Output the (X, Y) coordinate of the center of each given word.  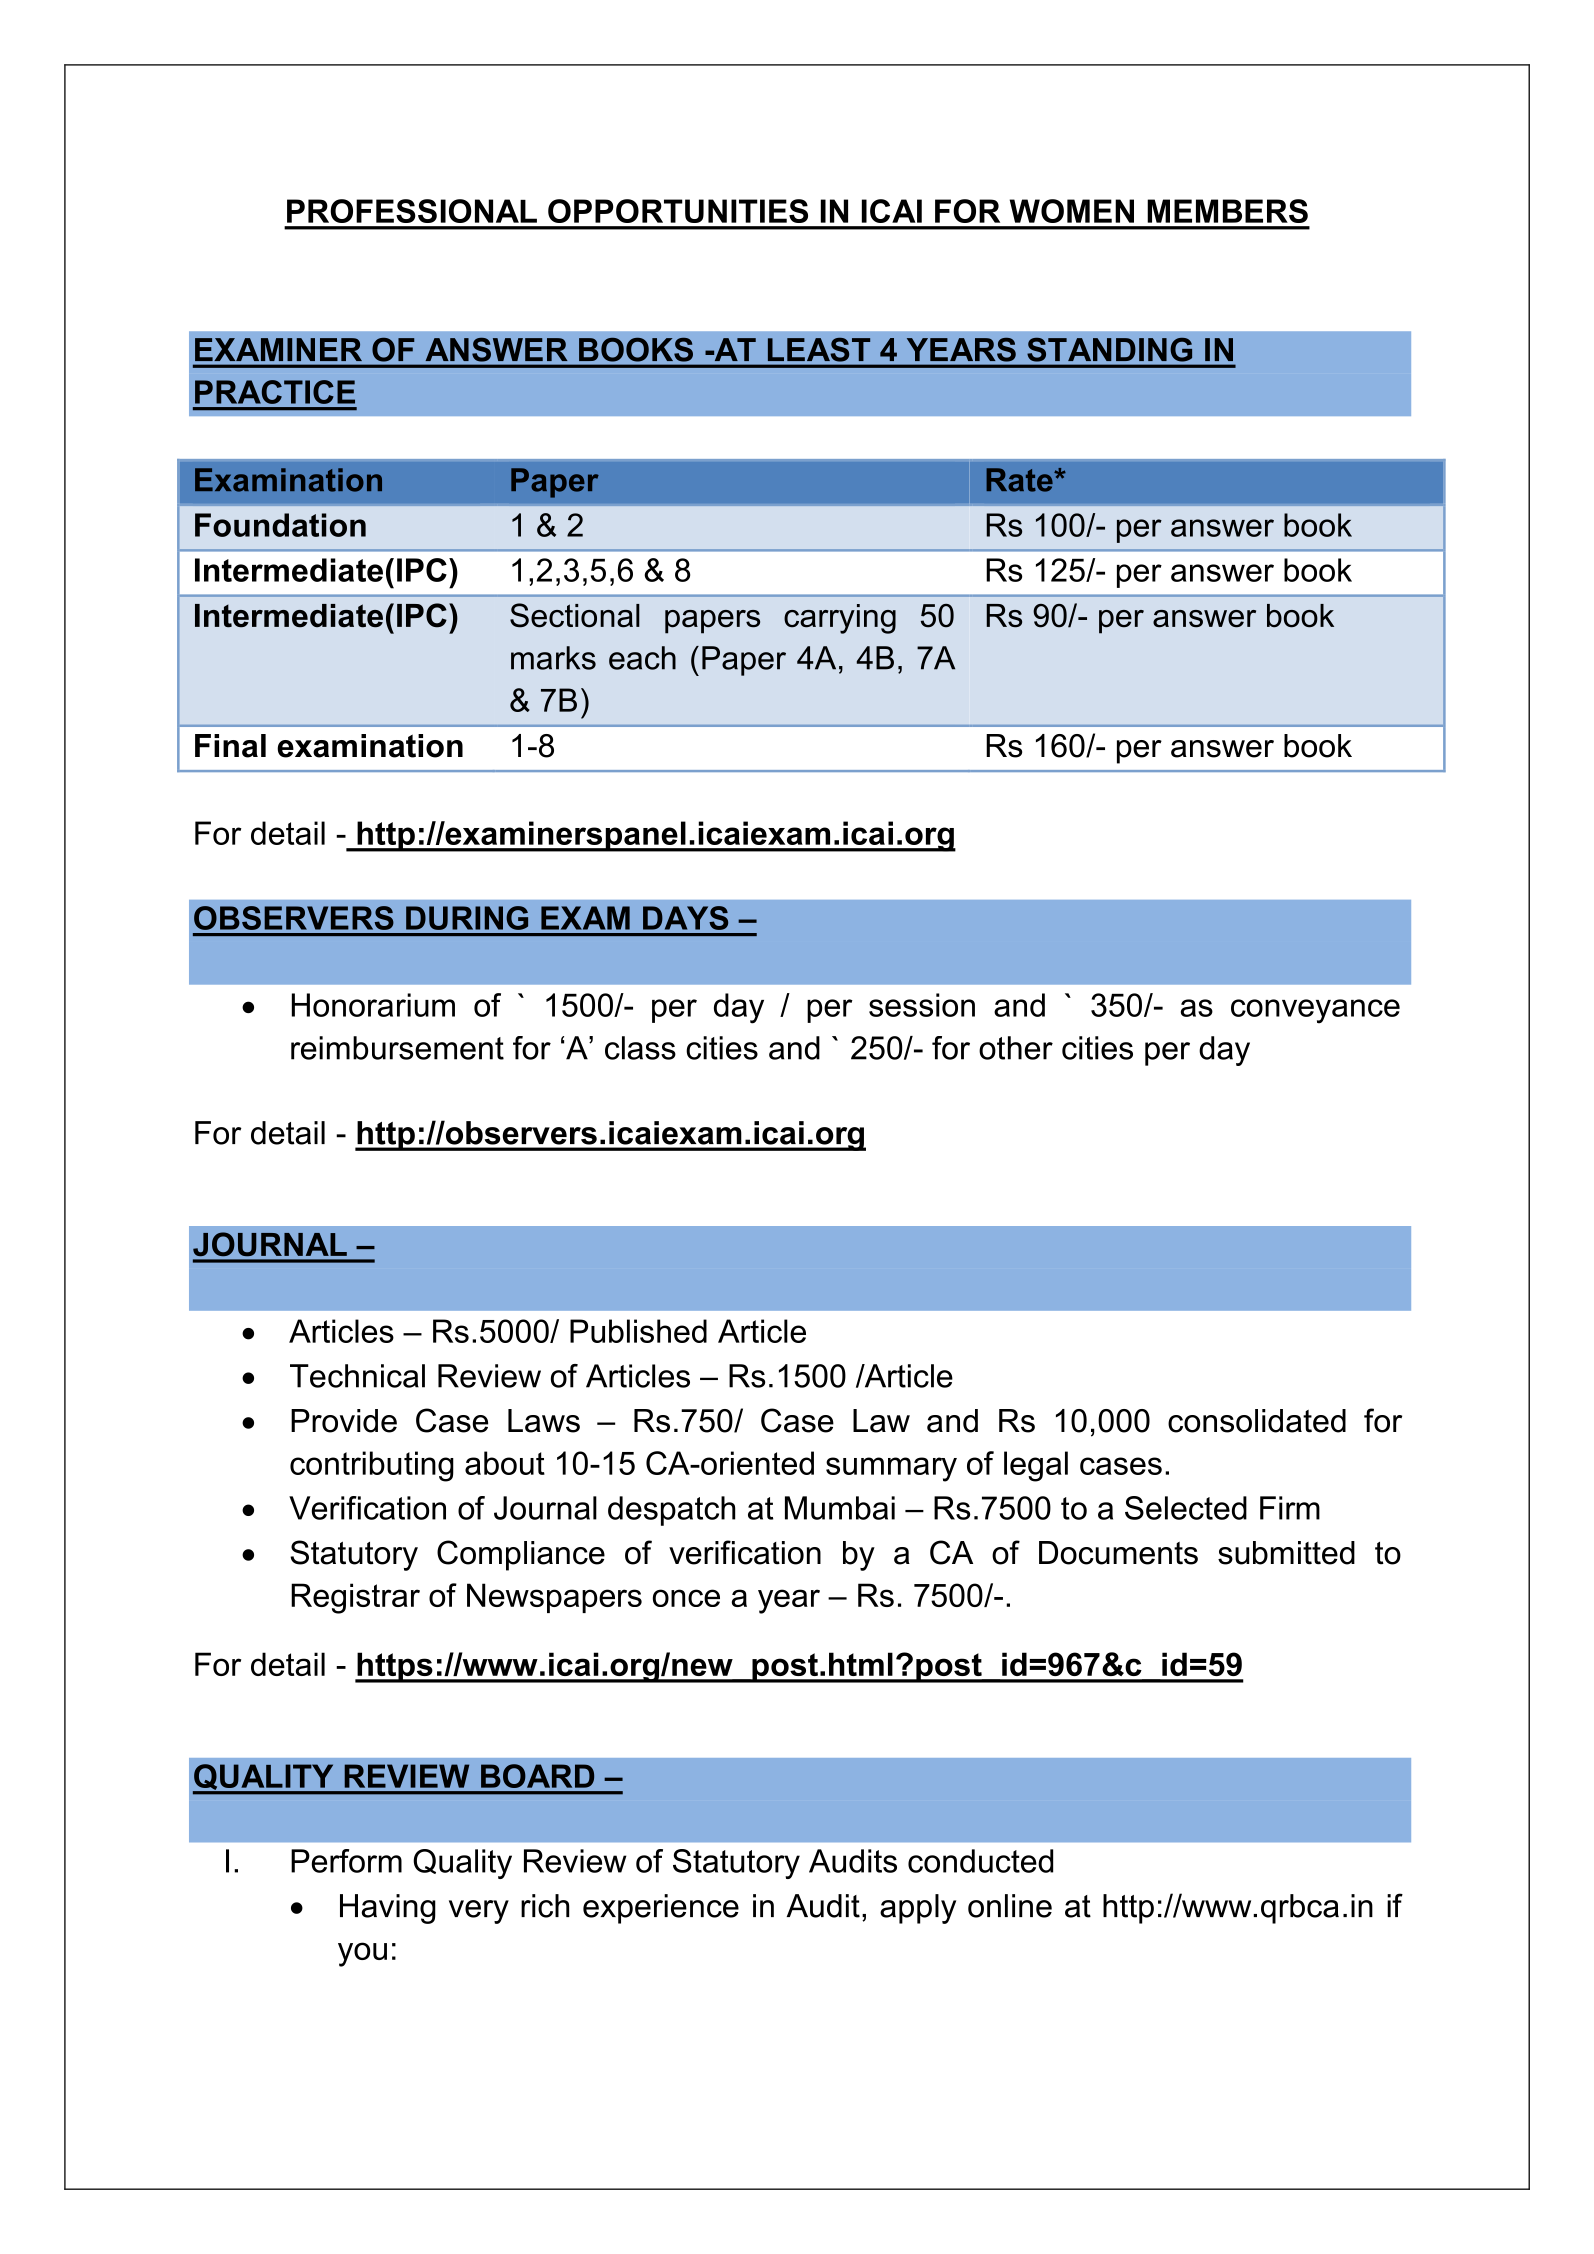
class (640, 1048)
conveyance (1315, 1011)
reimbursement (397, 1048)
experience (661, 1909)
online (1010, 1906)
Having (388, 1909)
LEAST (819, 350)
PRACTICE (275, 392)
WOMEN (1072, 211)
